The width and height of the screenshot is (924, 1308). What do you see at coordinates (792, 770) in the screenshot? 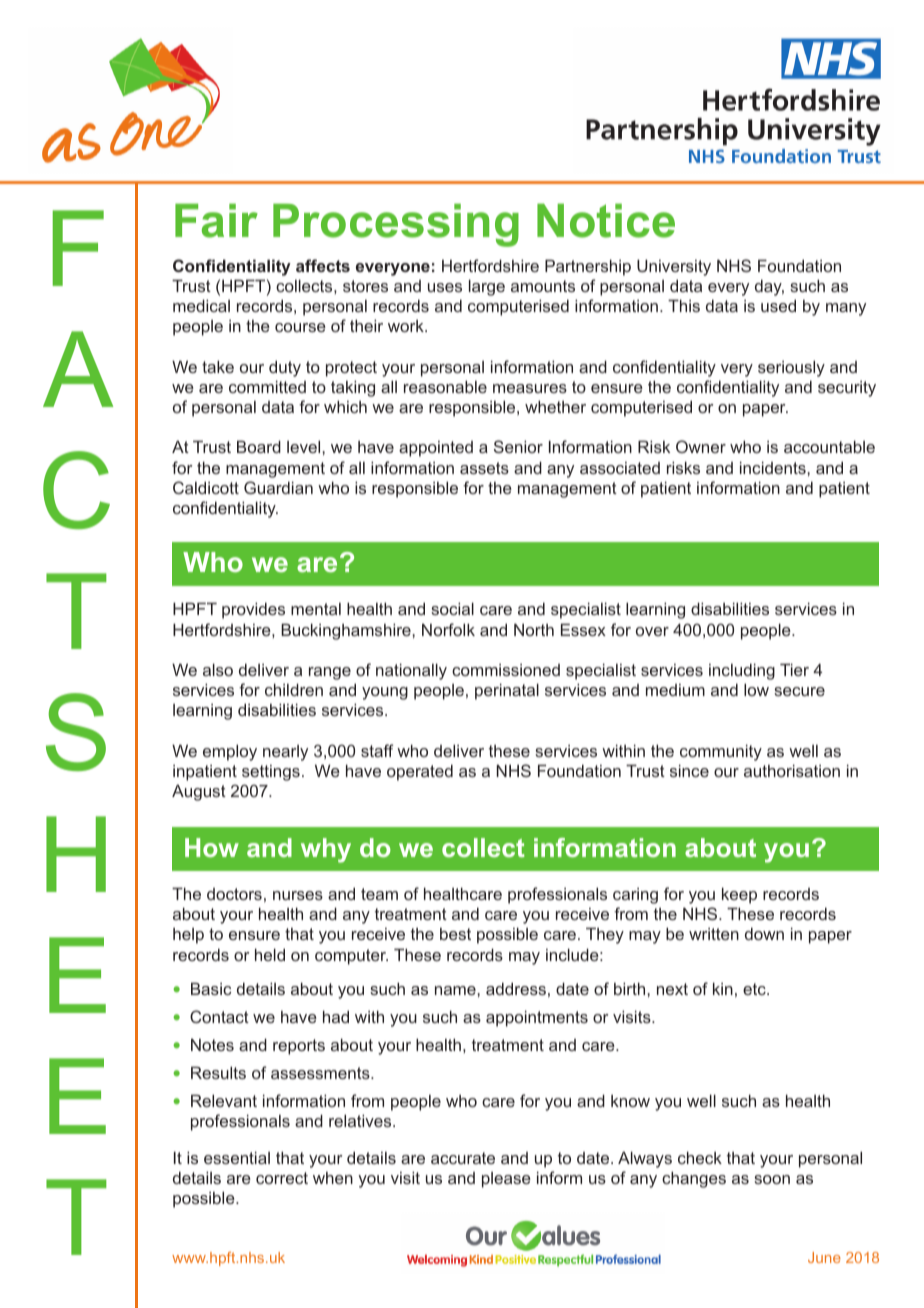
I see `authorisation` at bounding box center [792, 770].
